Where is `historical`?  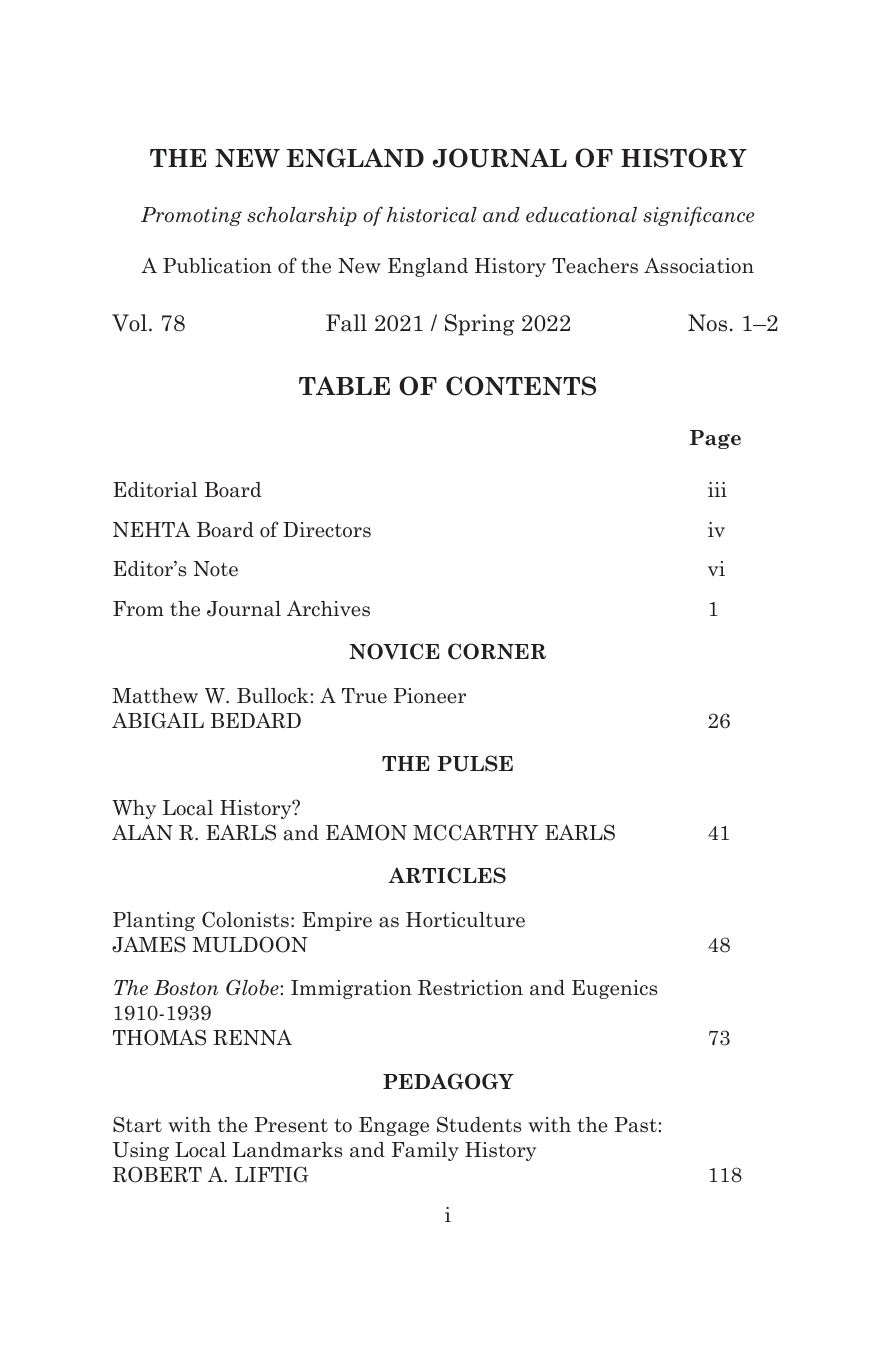 historical is located at coordinates (432, 215).
